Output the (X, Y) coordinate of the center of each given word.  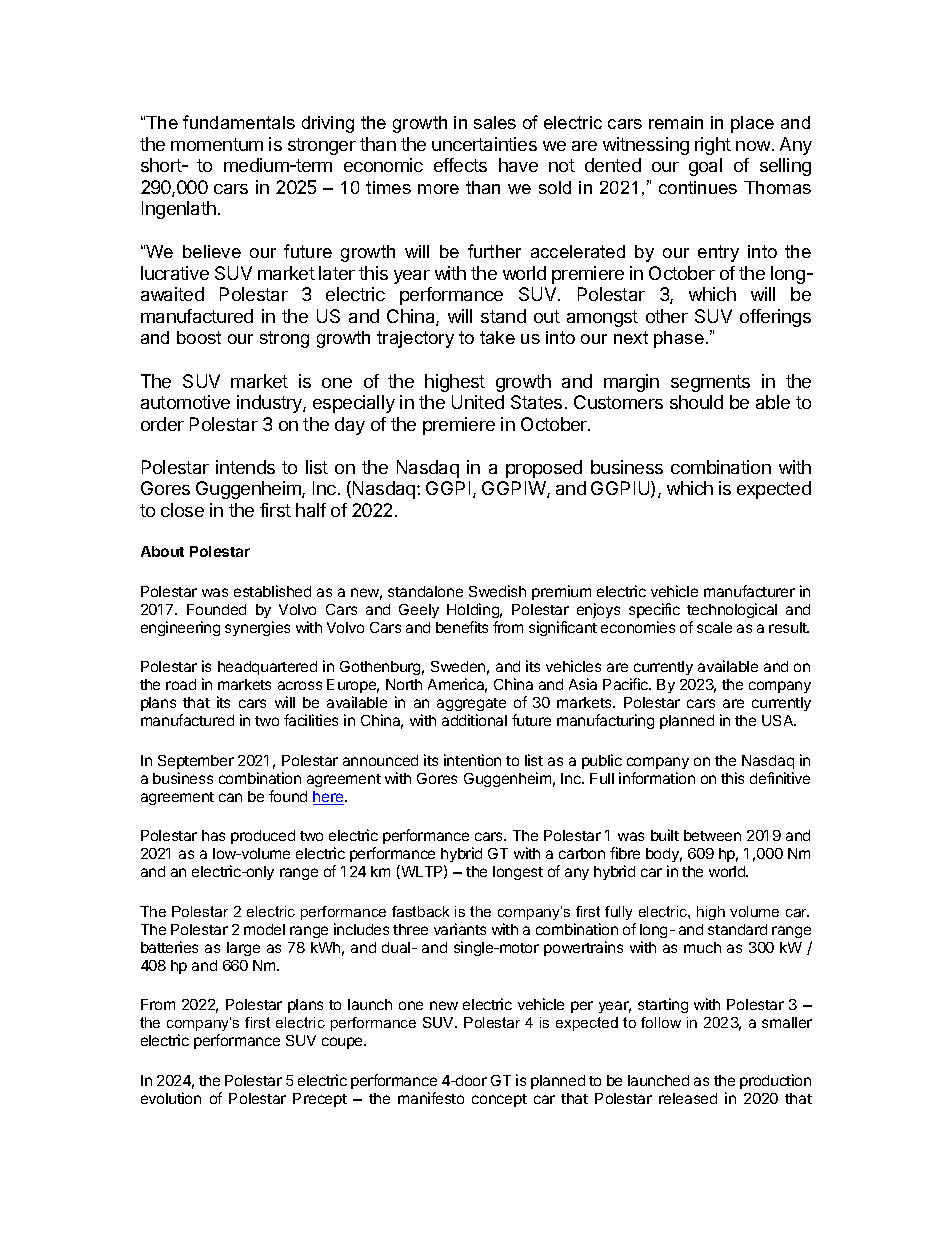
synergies (257, 628)
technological (732, 610)
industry (270, 404)
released (688, 1098)
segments (710, 383)
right (713, 146)
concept (499, 1100)
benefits (462, 627)
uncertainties (484, 144)
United (478, 402)
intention (472, 760)
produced (263, 837)
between (712, 835)
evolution (171, 1098)
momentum (217, 144)
